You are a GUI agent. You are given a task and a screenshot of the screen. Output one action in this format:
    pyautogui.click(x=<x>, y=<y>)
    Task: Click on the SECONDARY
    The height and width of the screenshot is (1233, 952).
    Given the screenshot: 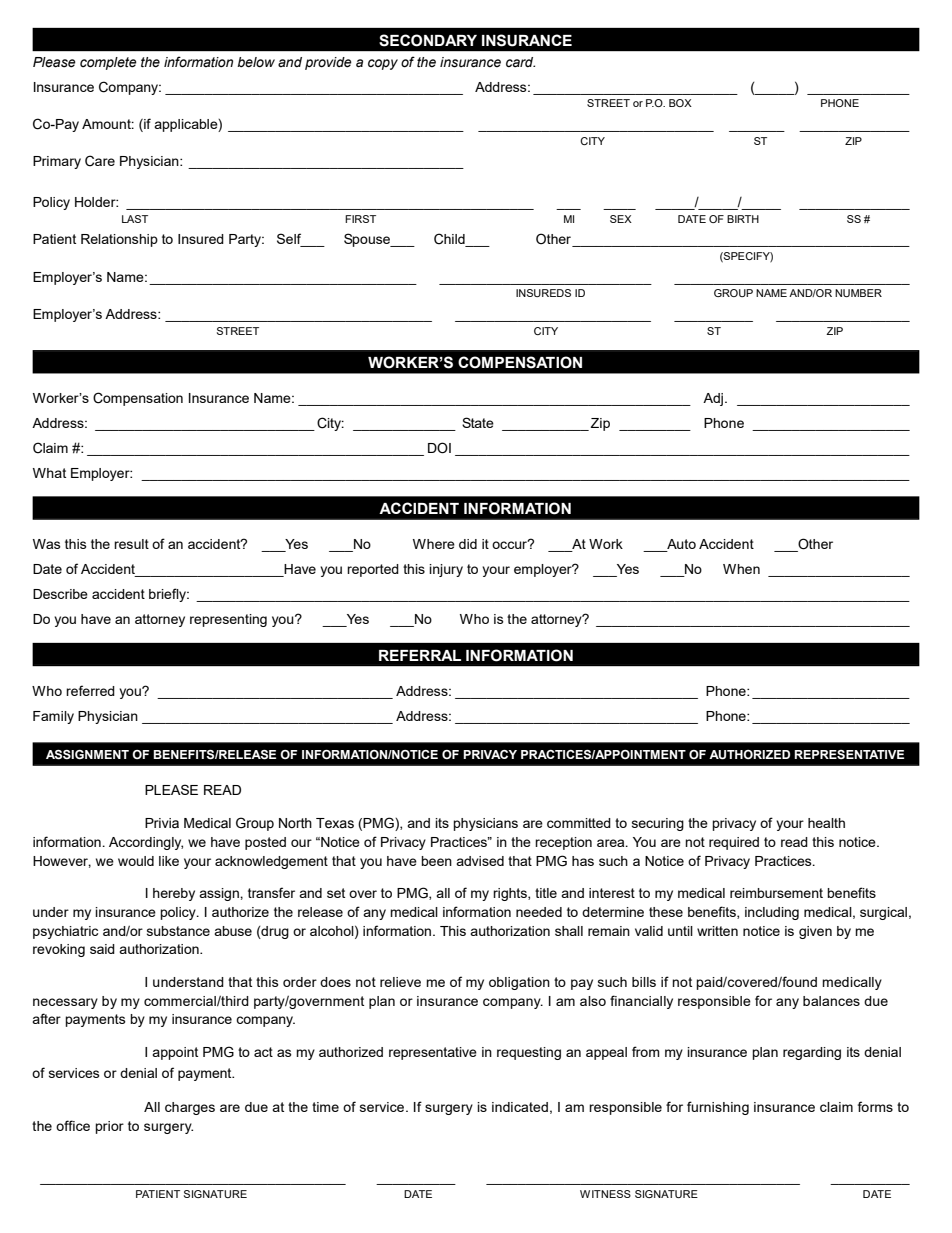 What is the action you would take?
    pyautogui.click(x=428, y=40)
